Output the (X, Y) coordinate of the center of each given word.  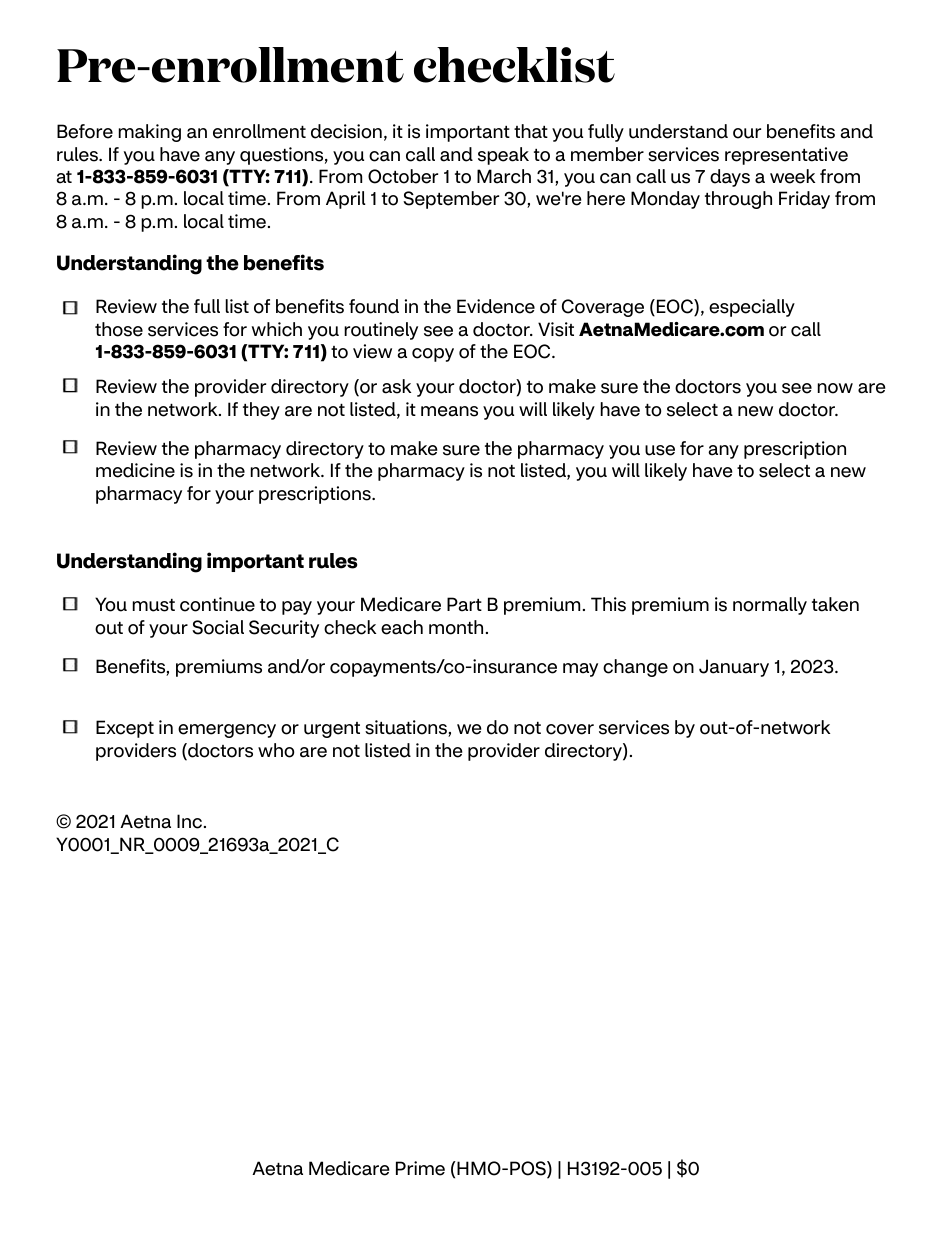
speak (503, 156)
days (730, 178)
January (734, 668)
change (635, 668)
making (150, 133)
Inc (191, 821)
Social (218, 627)
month (456, 627)
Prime (420, 1168)
